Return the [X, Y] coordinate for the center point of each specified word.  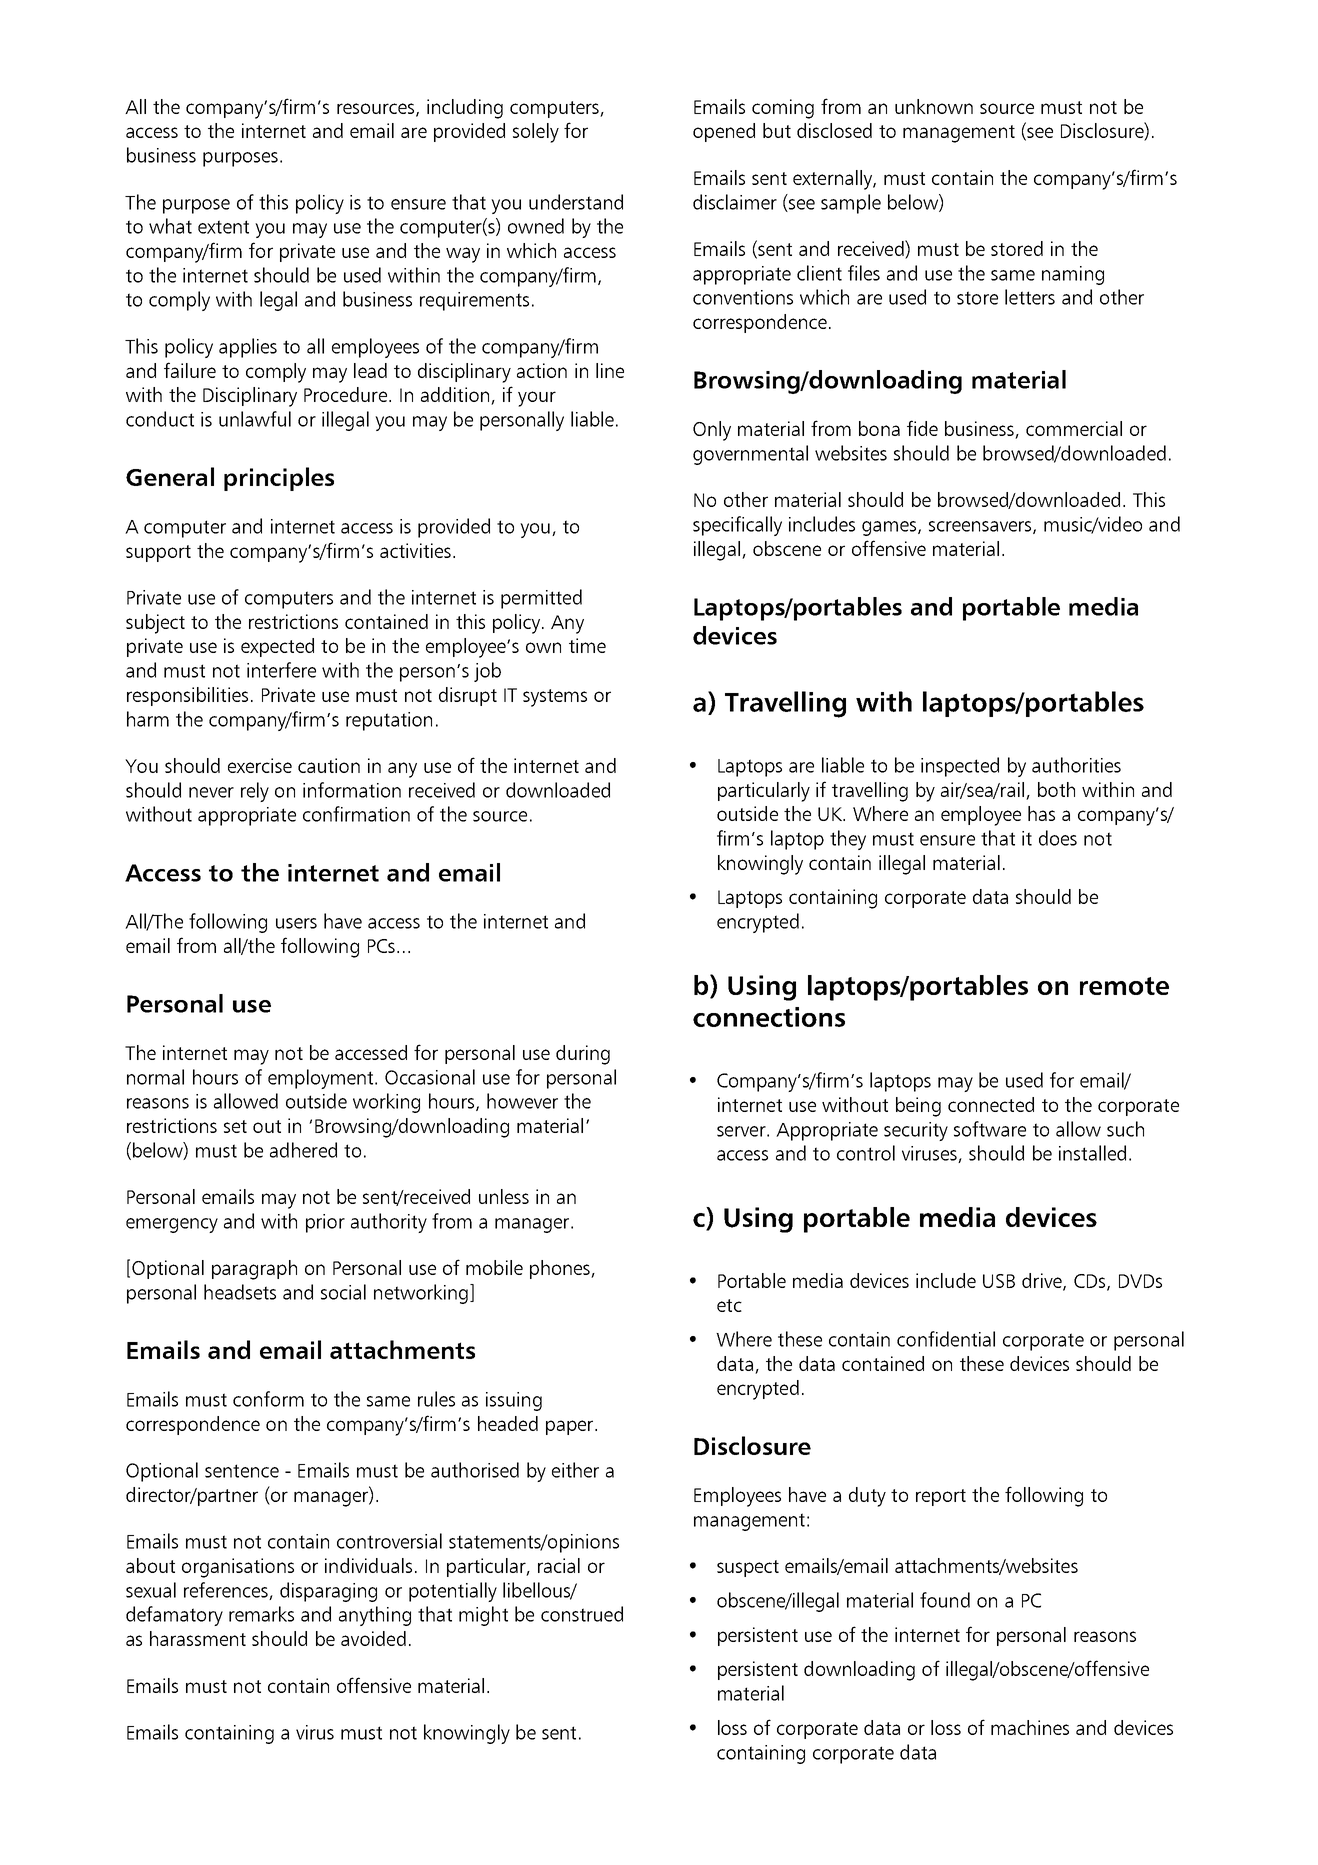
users [296, 923]
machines [1030, 1727]
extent [223, 227]
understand [576, 202]
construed [582, 1614]
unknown [934, 106]
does [1058, 838]
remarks [261, 1614]
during [583, 1055]
